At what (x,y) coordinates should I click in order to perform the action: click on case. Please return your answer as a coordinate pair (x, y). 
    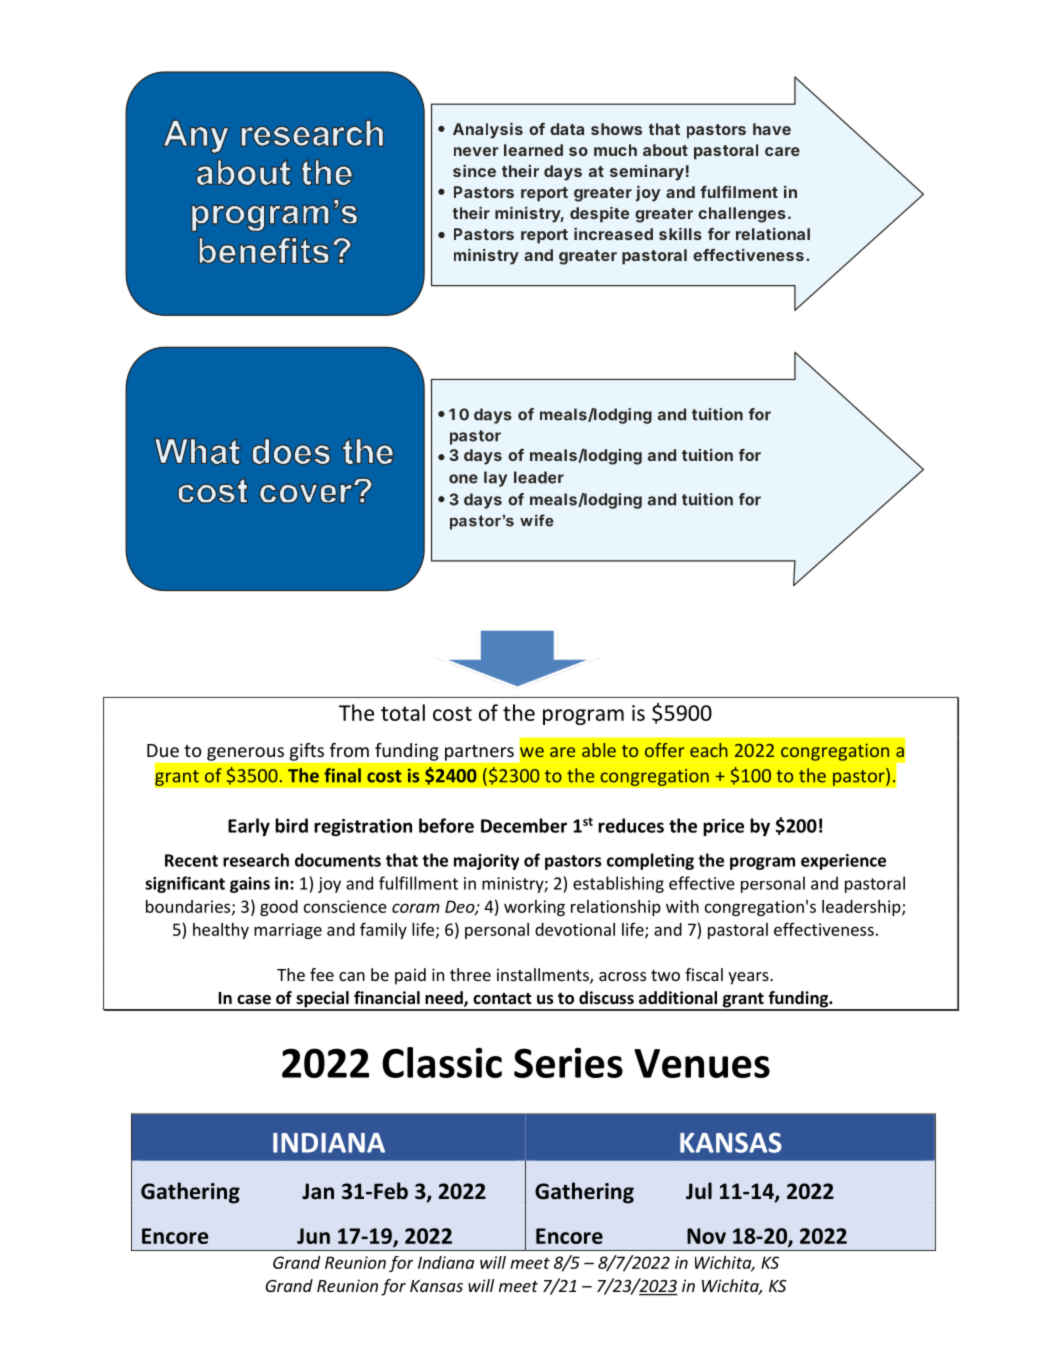
    Looking at the image, I should click on (254, 1000).
